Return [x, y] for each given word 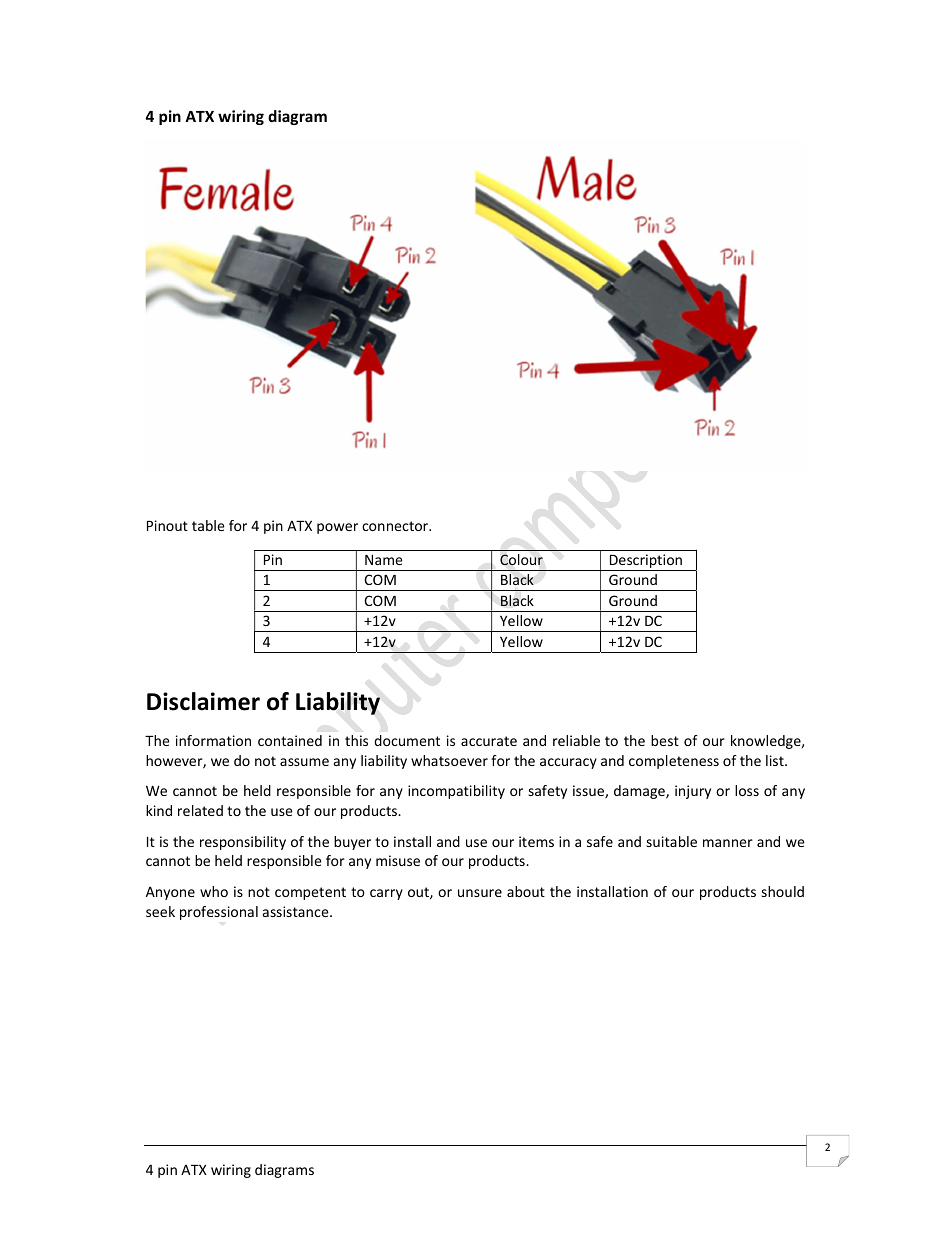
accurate [489, 741]
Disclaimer [203, 701]
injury [693, 792]
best [665, 740]
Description [646, 562]
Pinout [167, 525]
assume [304, 762]
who [214, 891]
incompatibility [456, 792]
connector [396, 526]
